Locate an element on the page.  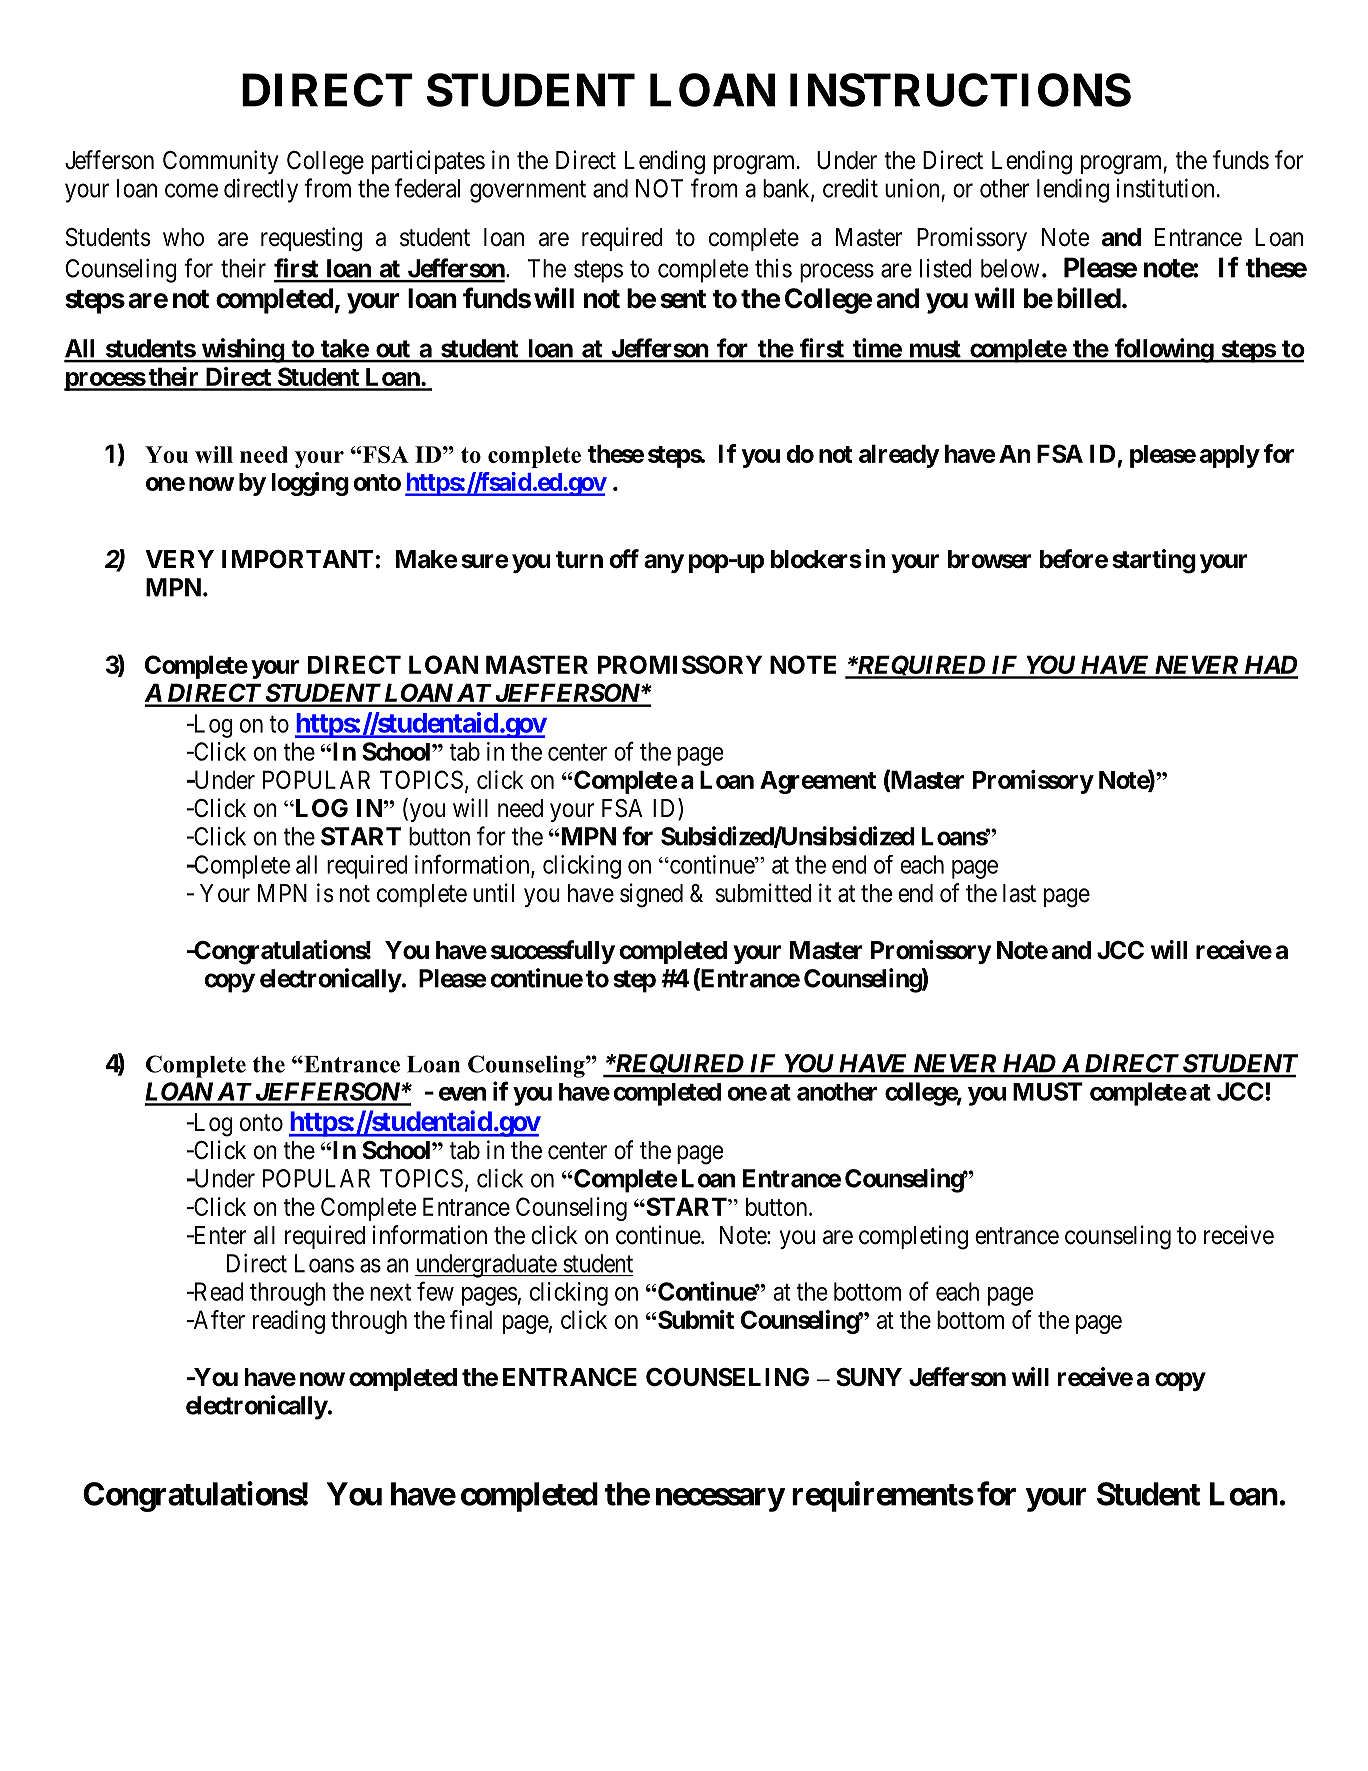
signed is located at coordinates (651, 895).
